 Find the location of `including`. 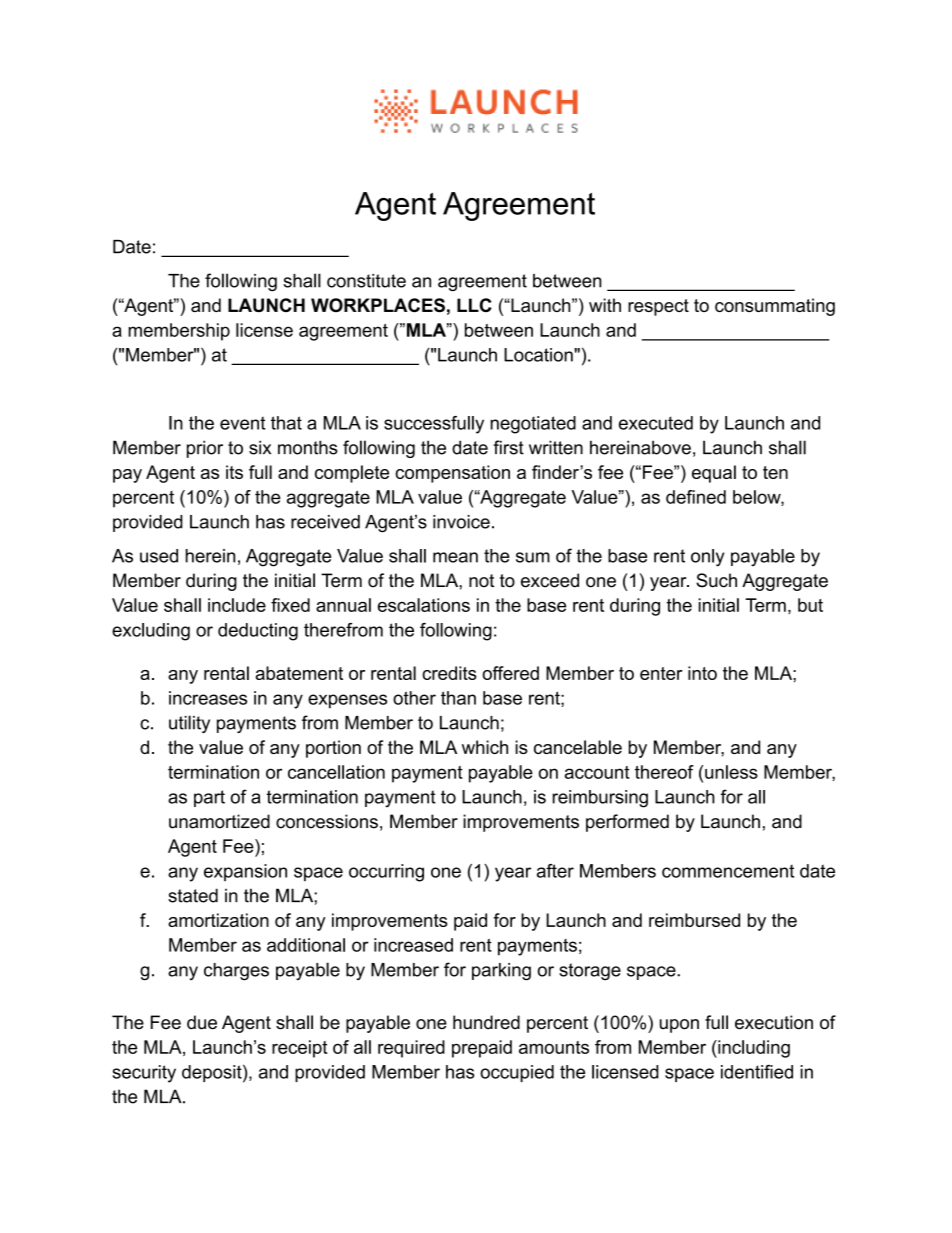

including is located at coordinates (753, 1049).
